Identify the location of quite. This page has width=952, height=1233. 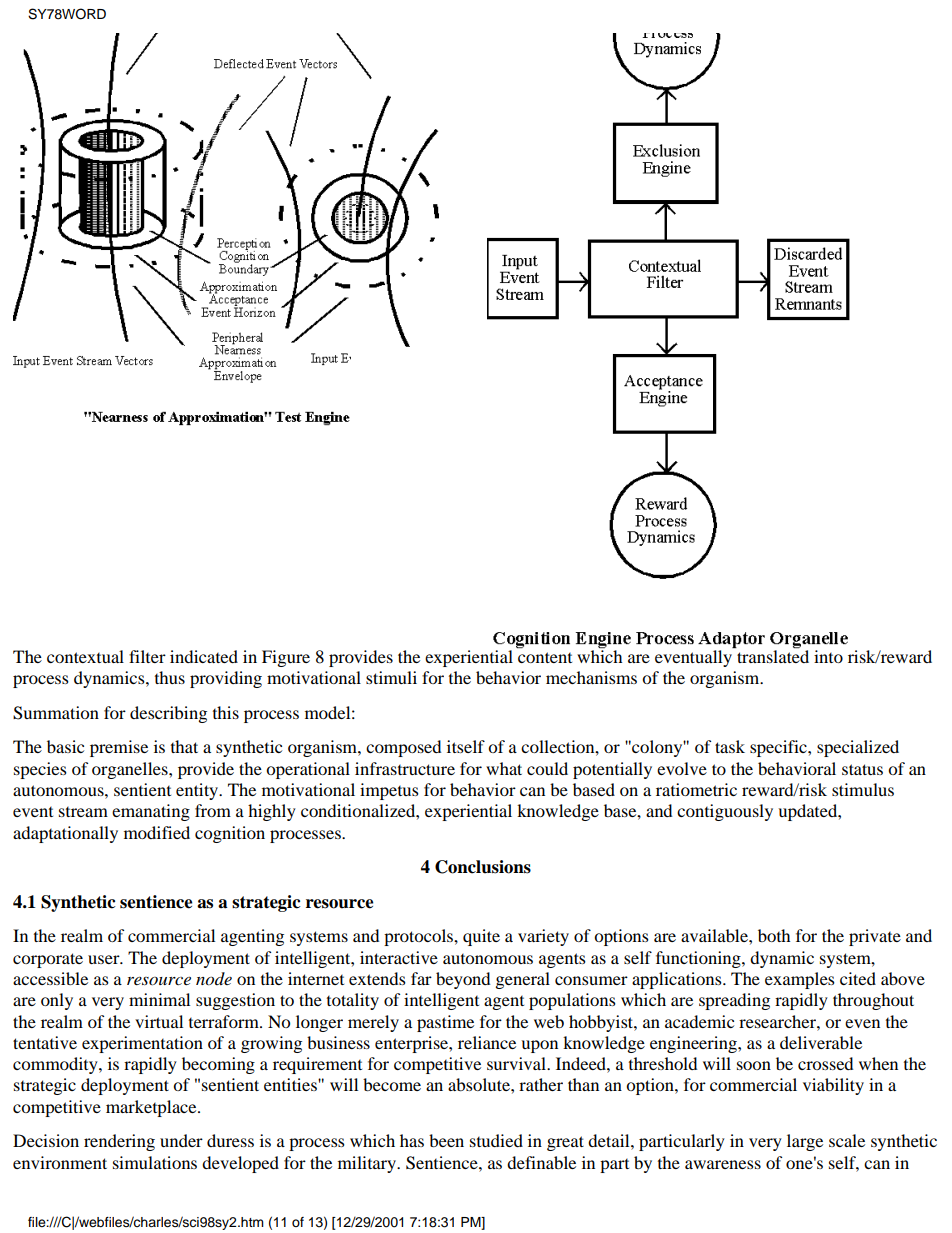
(481, 937).
